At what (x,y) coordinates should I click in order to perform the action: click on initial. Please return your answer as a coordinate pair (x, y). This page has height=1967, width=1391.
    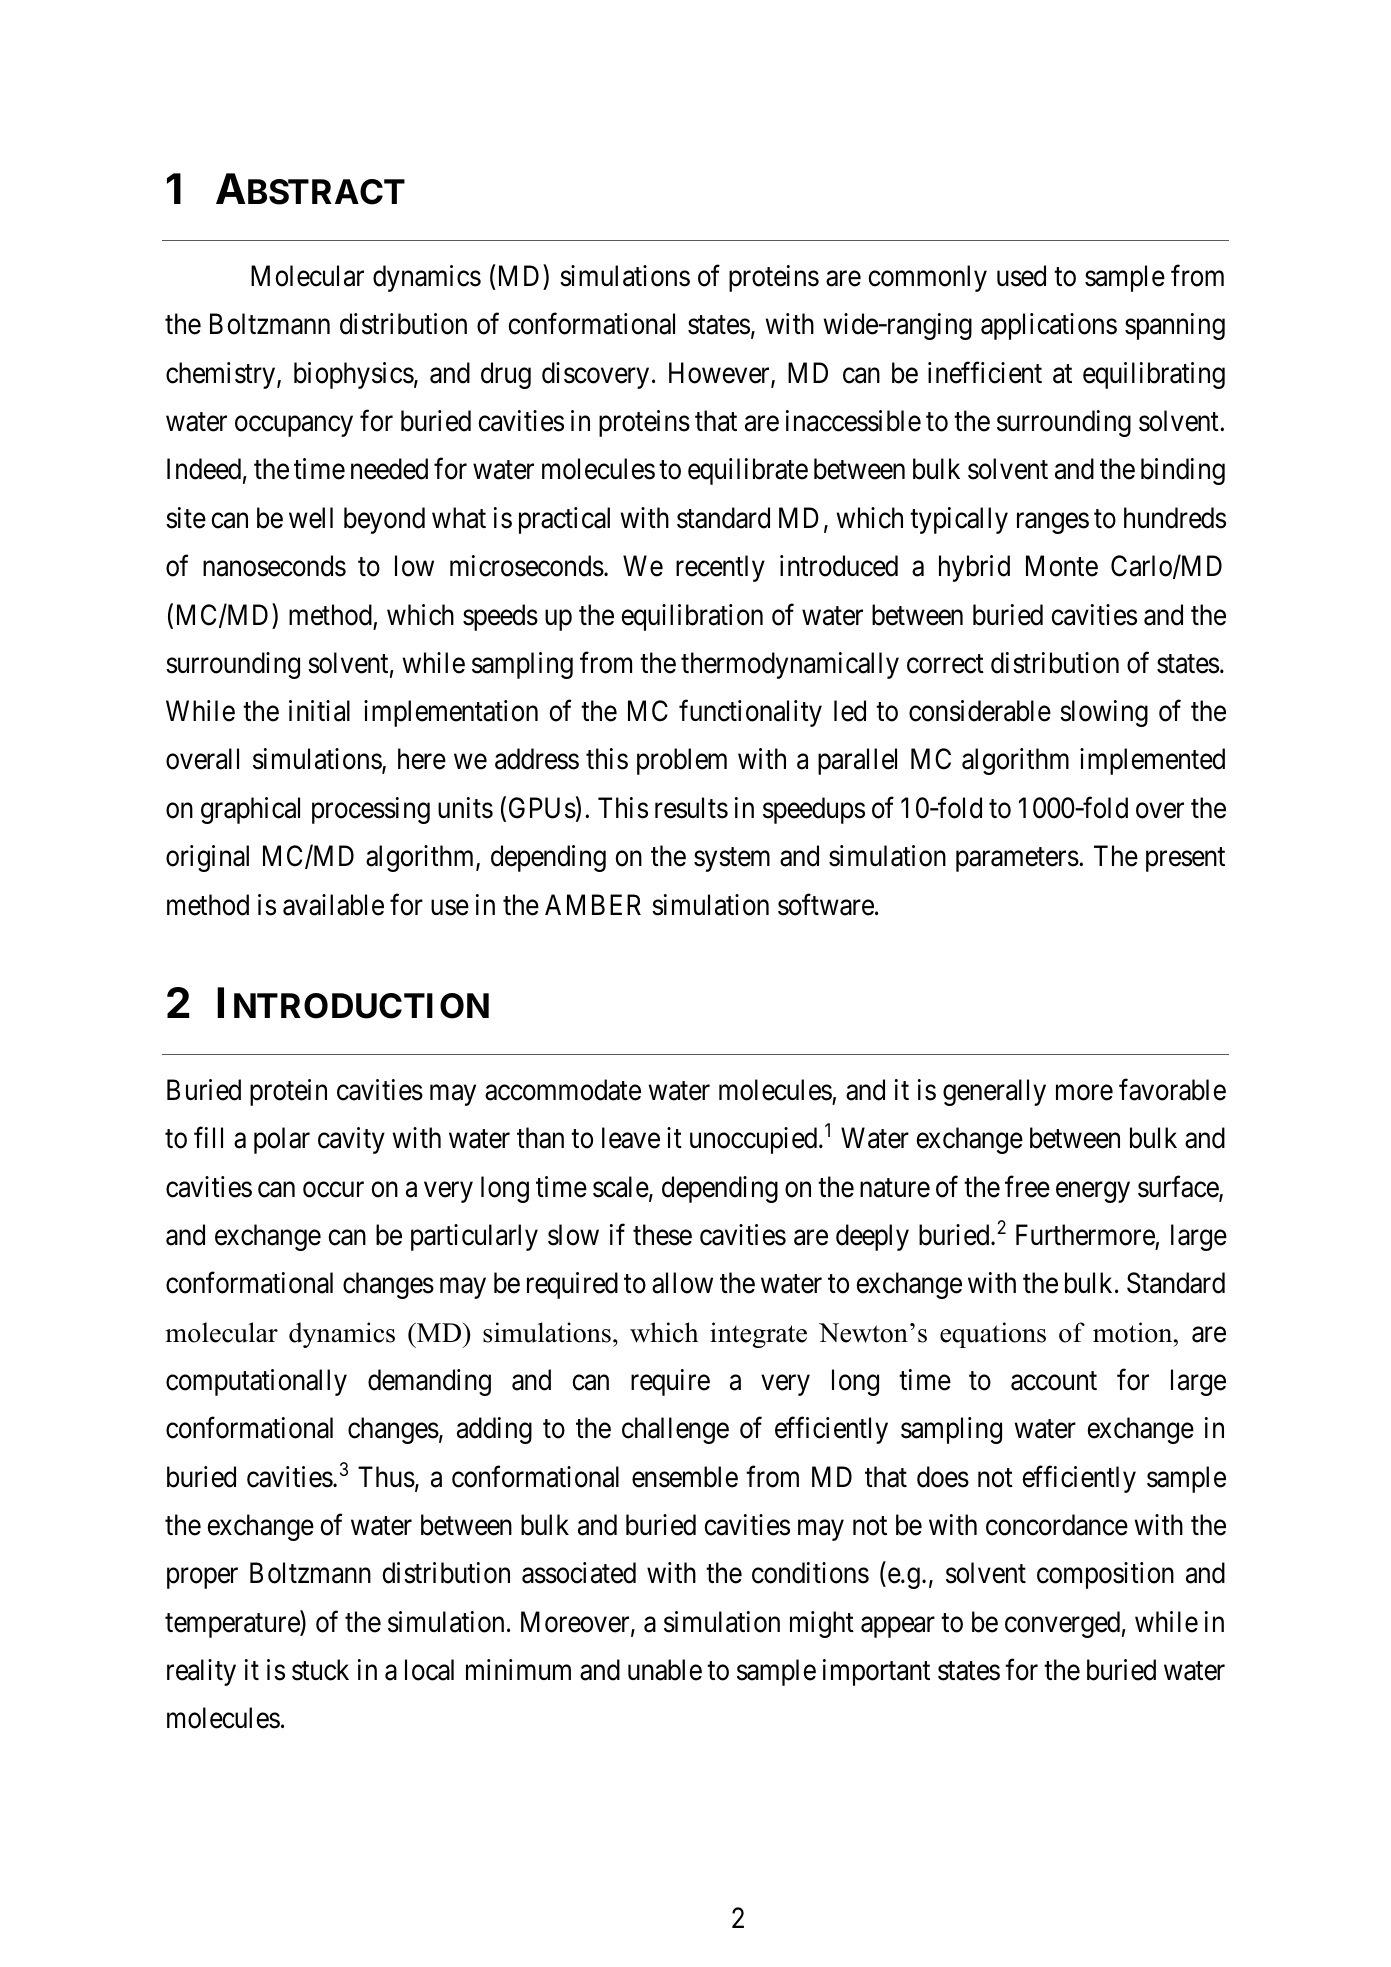
    Looking at the image, I should click on (319, 711).
